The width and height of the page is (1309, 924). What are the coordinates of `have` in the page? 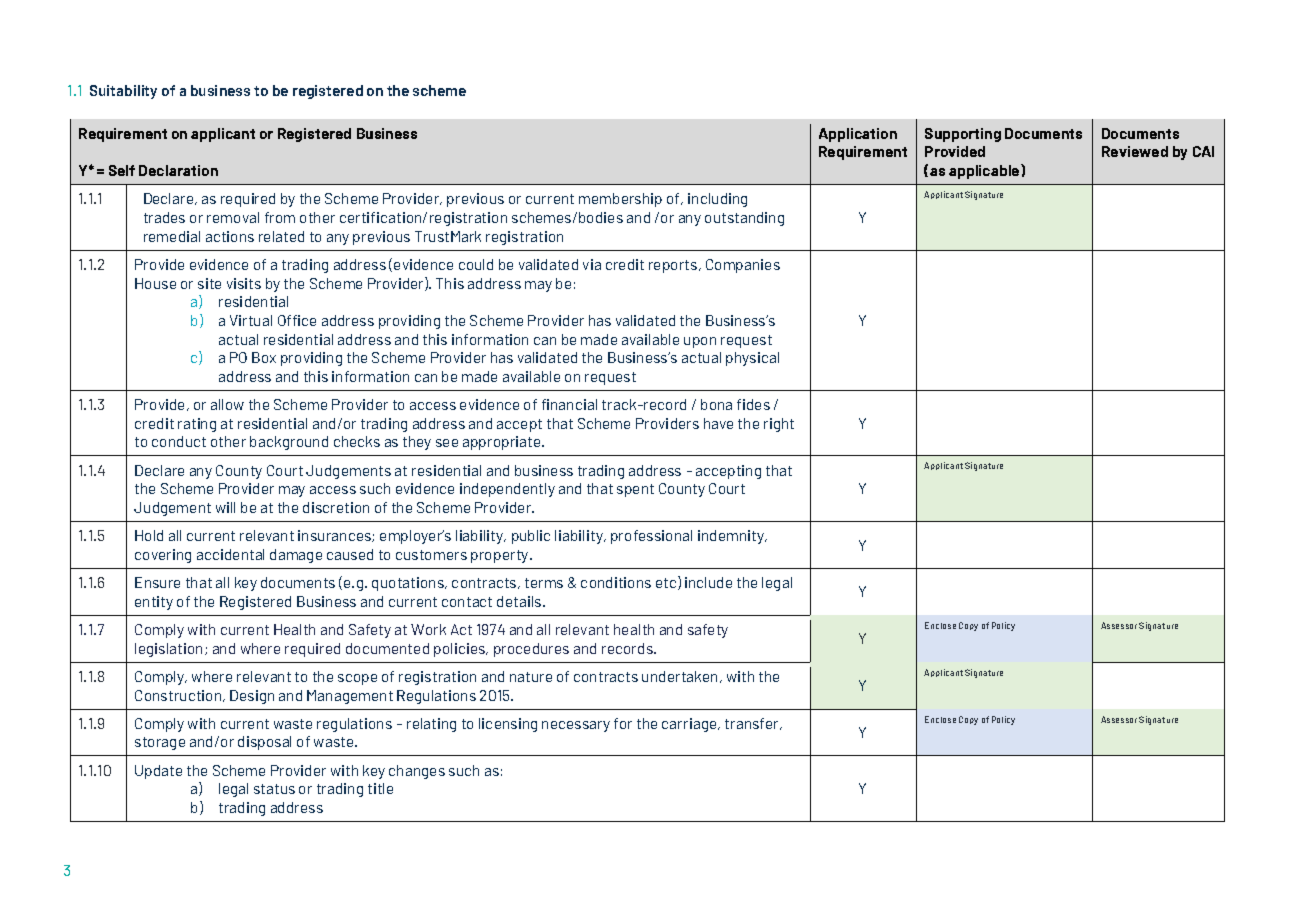 It's located at (718, 423).
